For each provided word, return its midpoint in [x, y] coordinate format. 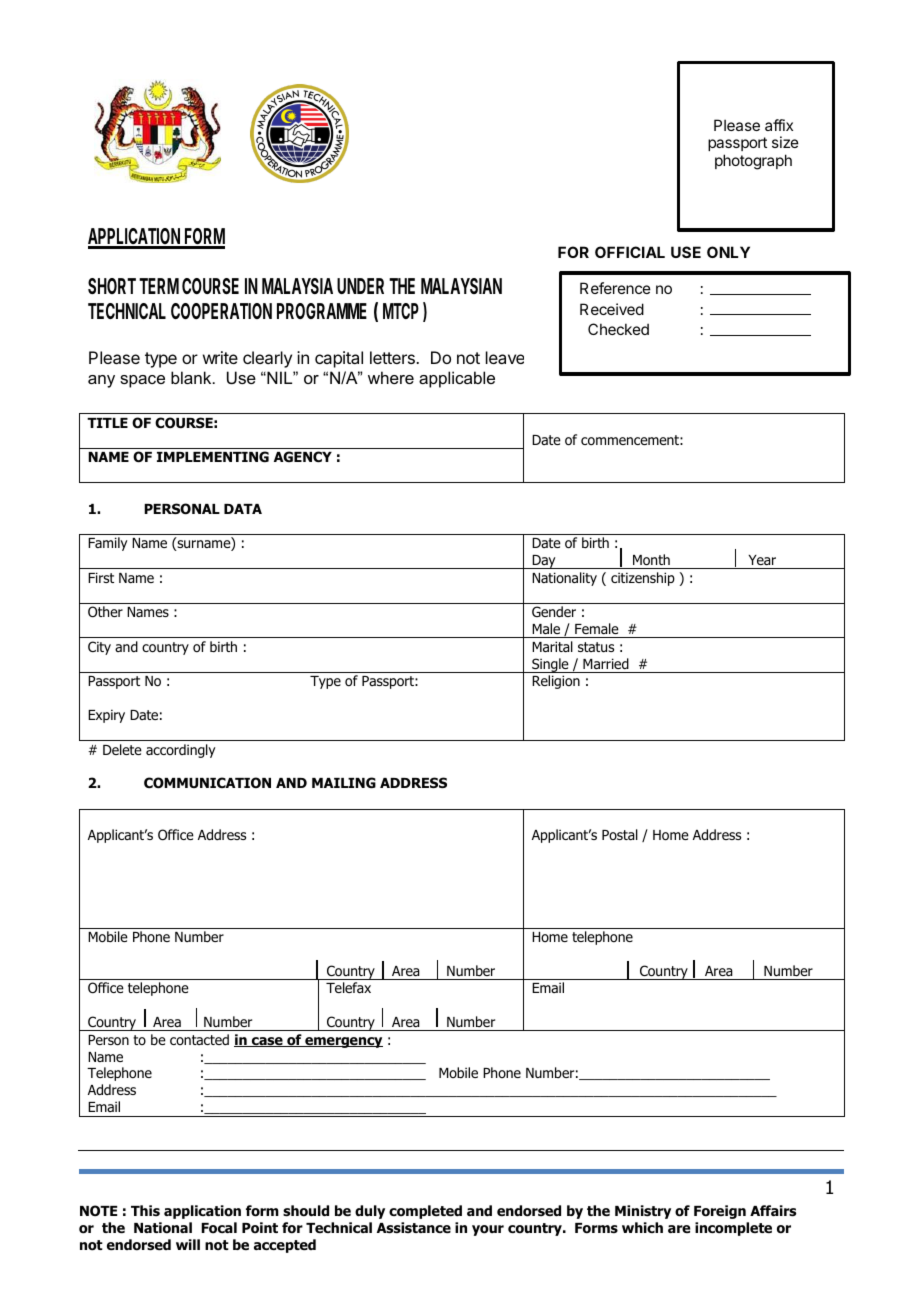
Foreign [720, 1212]
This [145, 1210]
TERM [159, 286]
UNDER [360, 286]
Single [550, 665]
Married [606, 663]
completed [425, 1212]
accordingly [180, 751]
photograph [753, 162]
